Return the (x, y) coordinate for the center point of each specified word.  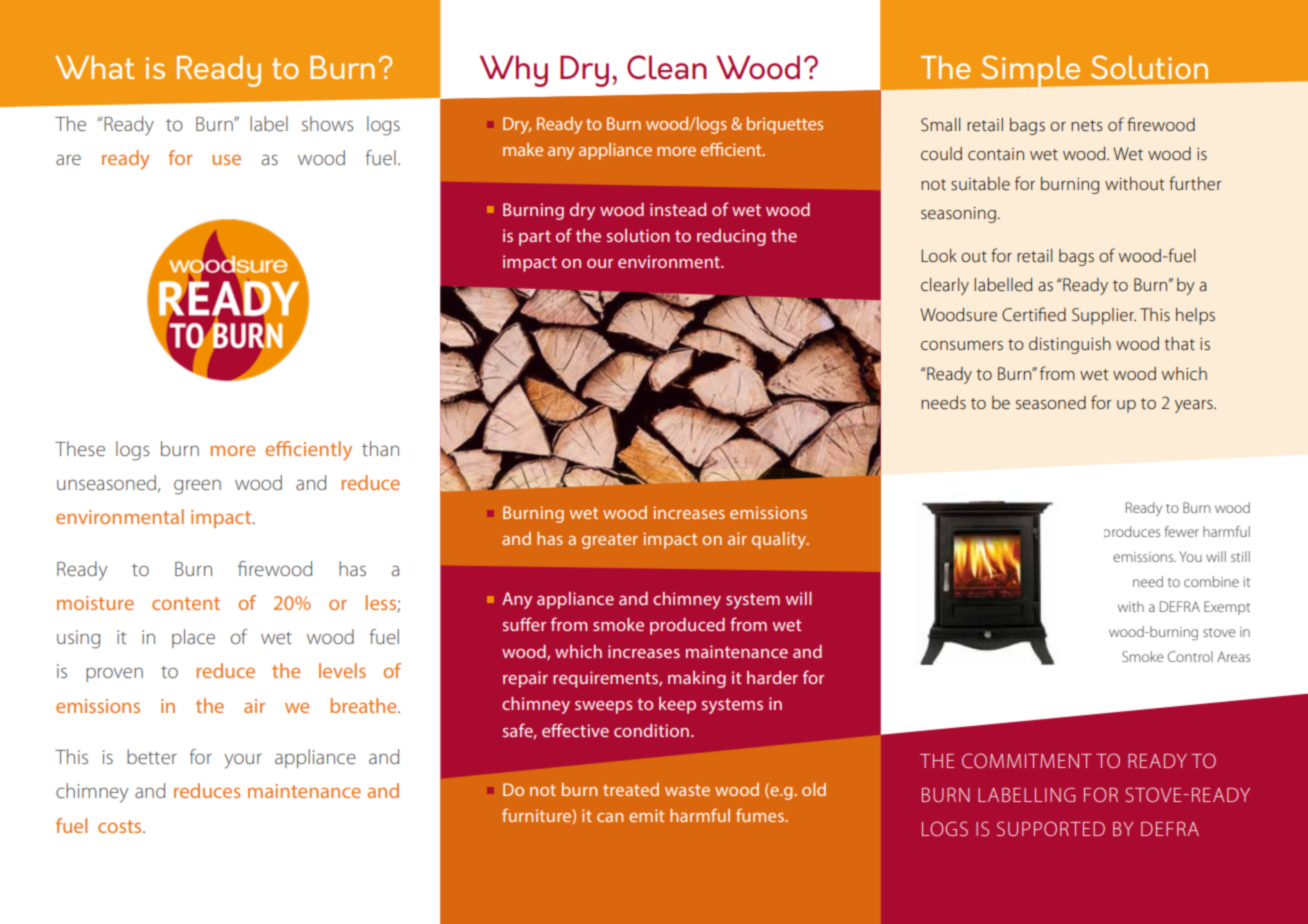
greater (610, 541)
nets (1086, 126)
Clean (667, 67)
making (697, 679)
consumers (962, 346)
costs (121, 826)
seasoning (958, 215)
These (80, 448)
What (95, 67)
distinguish (1070, 345)
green (197, 487)
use (226, 160)
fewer (1182, 531)
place (193, 638)
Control (1190, 656)
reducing (731, 237)
